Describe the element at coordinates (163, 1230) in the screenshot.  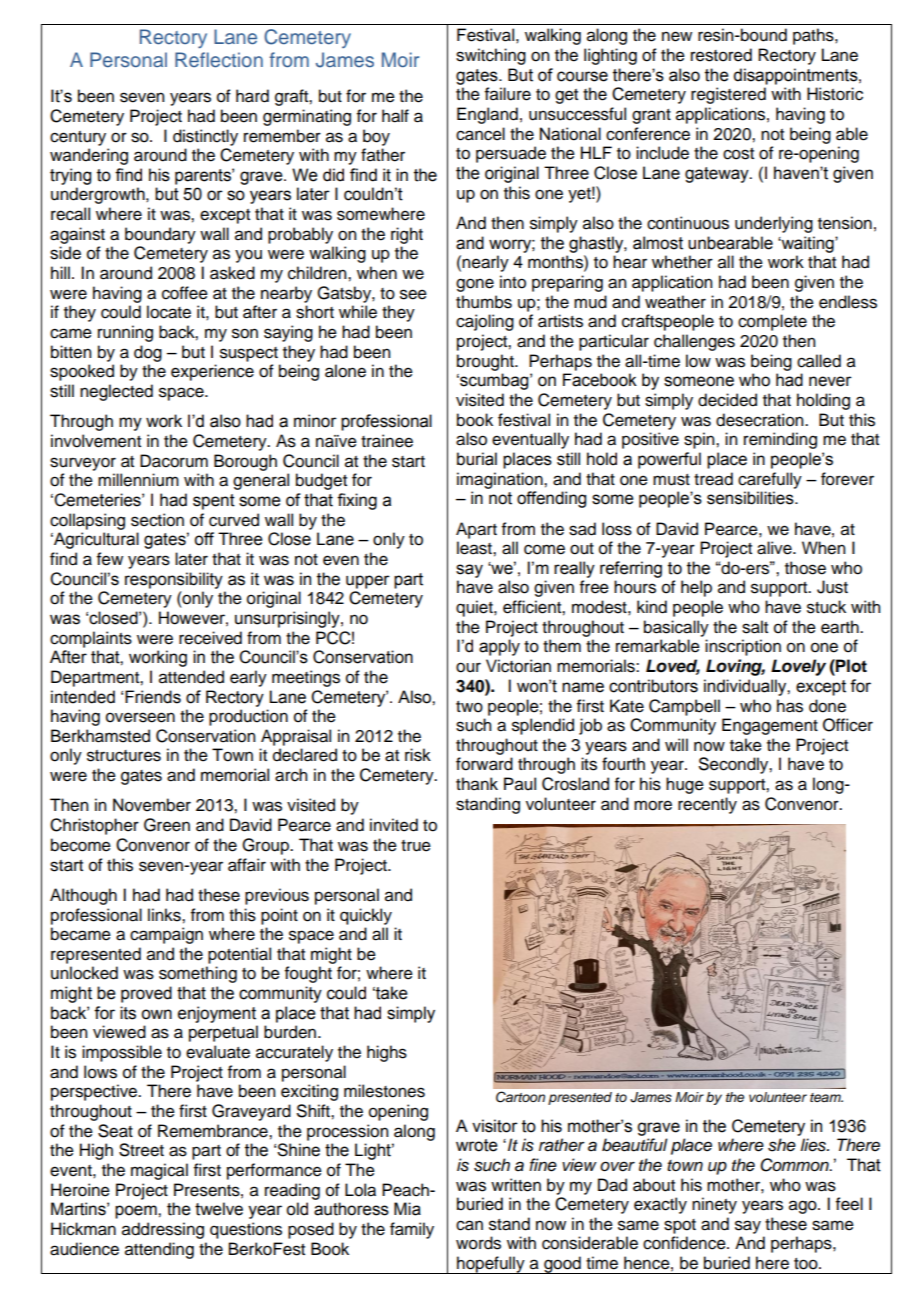
I see `addressing` at that location.
